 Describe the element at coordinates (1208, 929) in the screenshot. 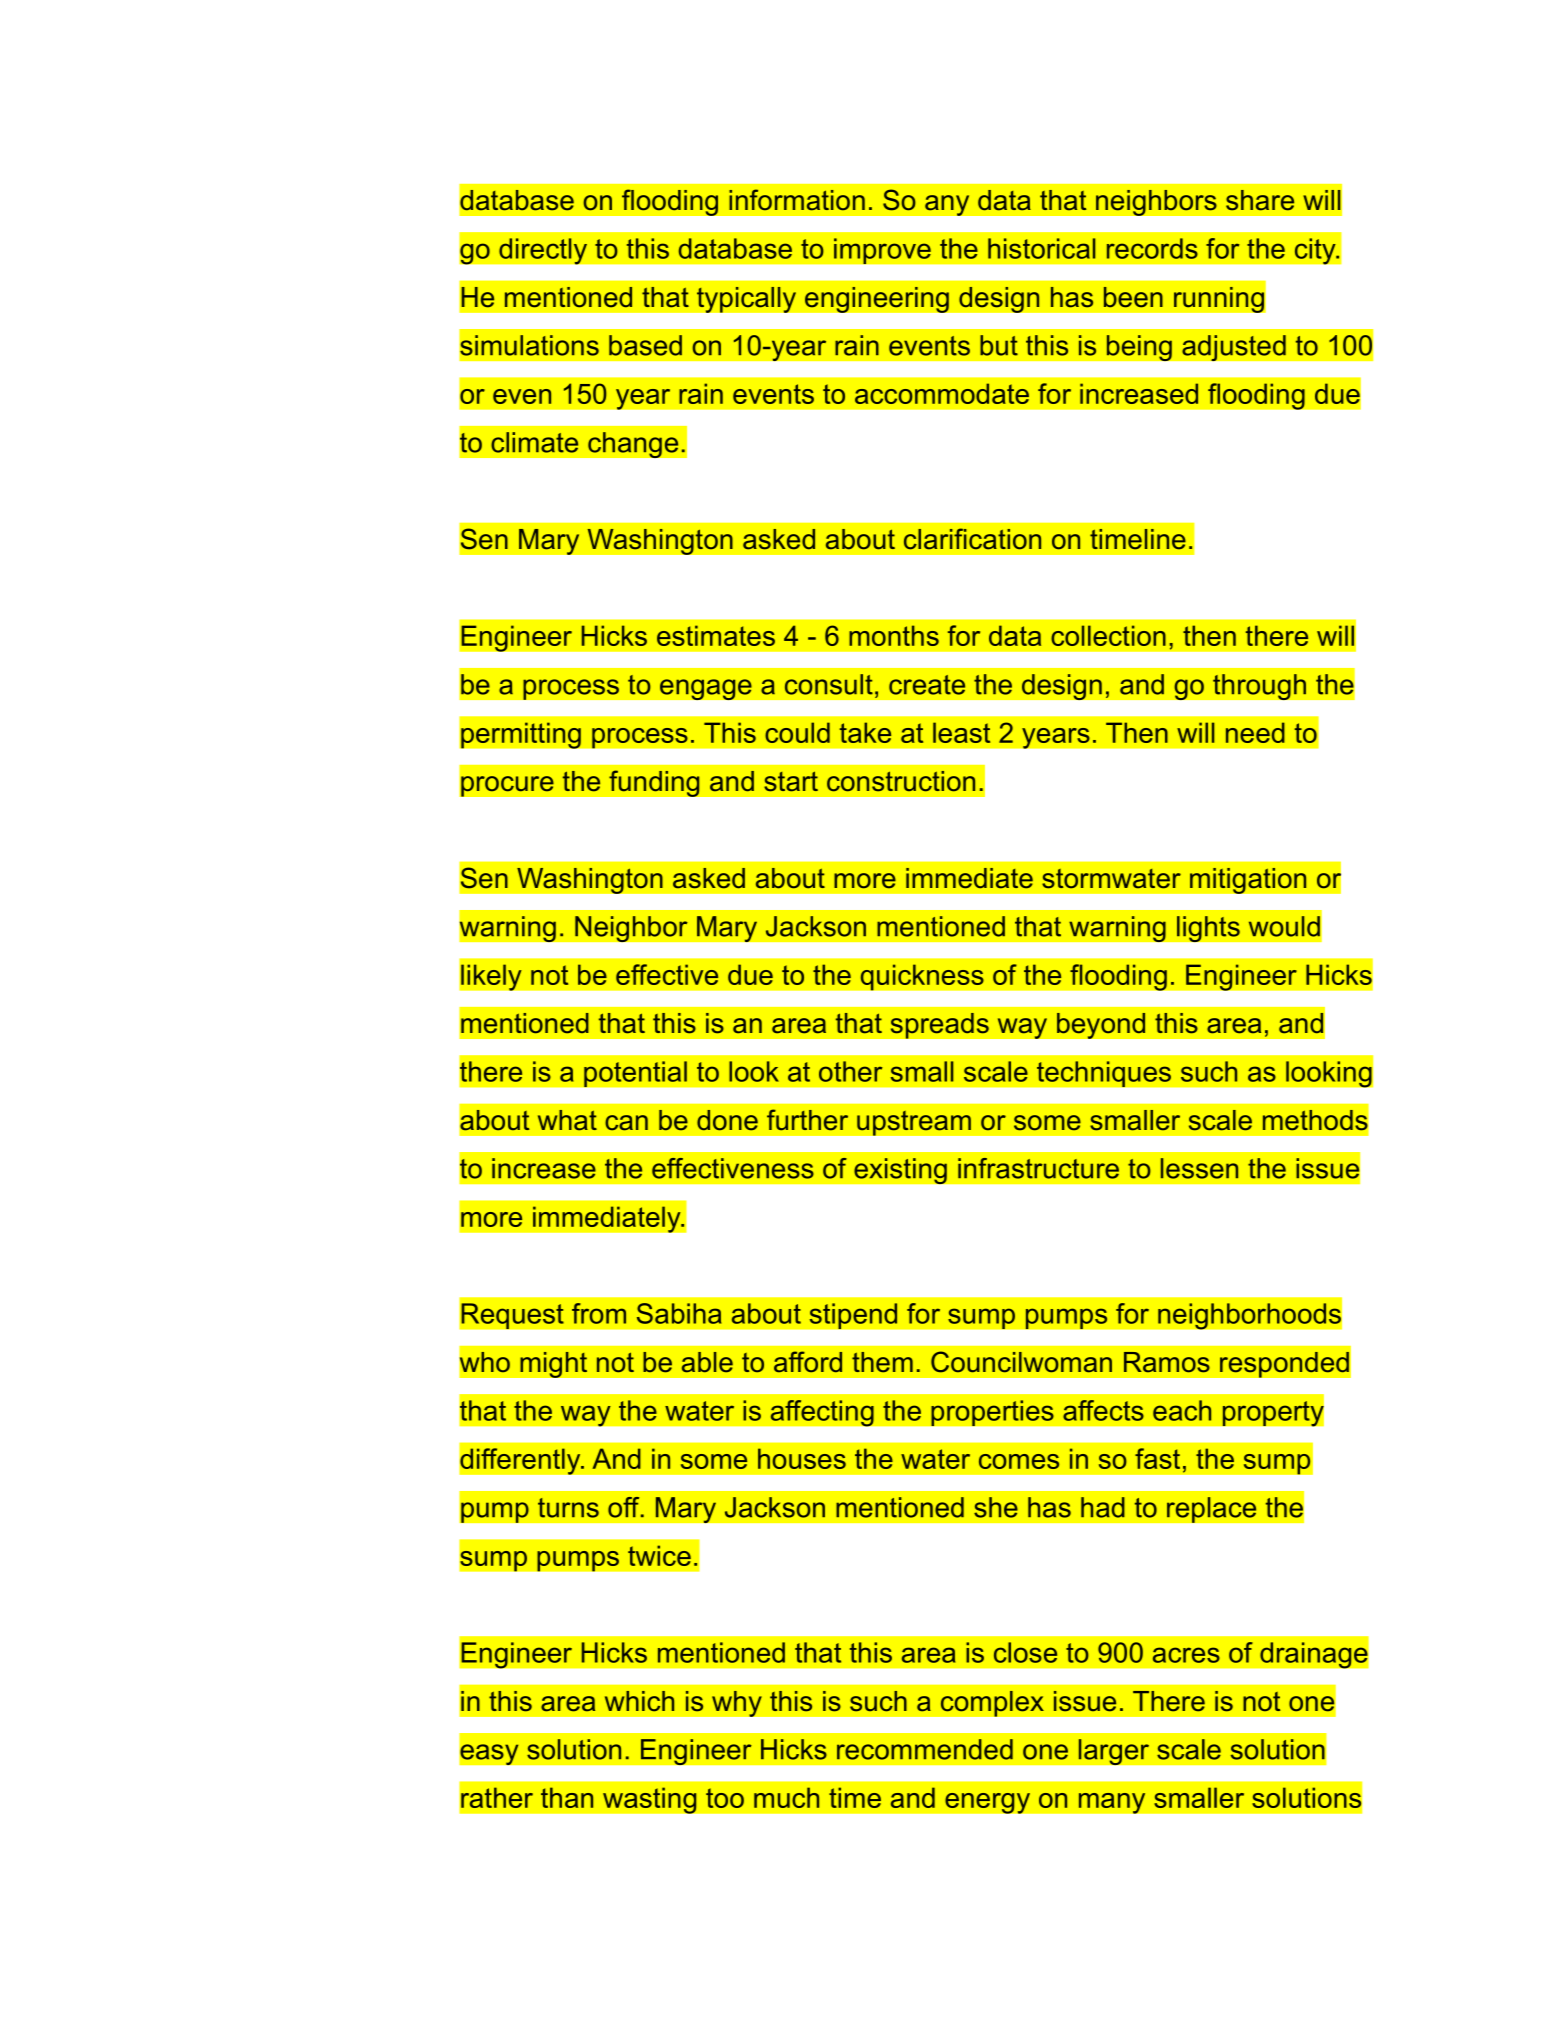

I see `lights` at that location.
